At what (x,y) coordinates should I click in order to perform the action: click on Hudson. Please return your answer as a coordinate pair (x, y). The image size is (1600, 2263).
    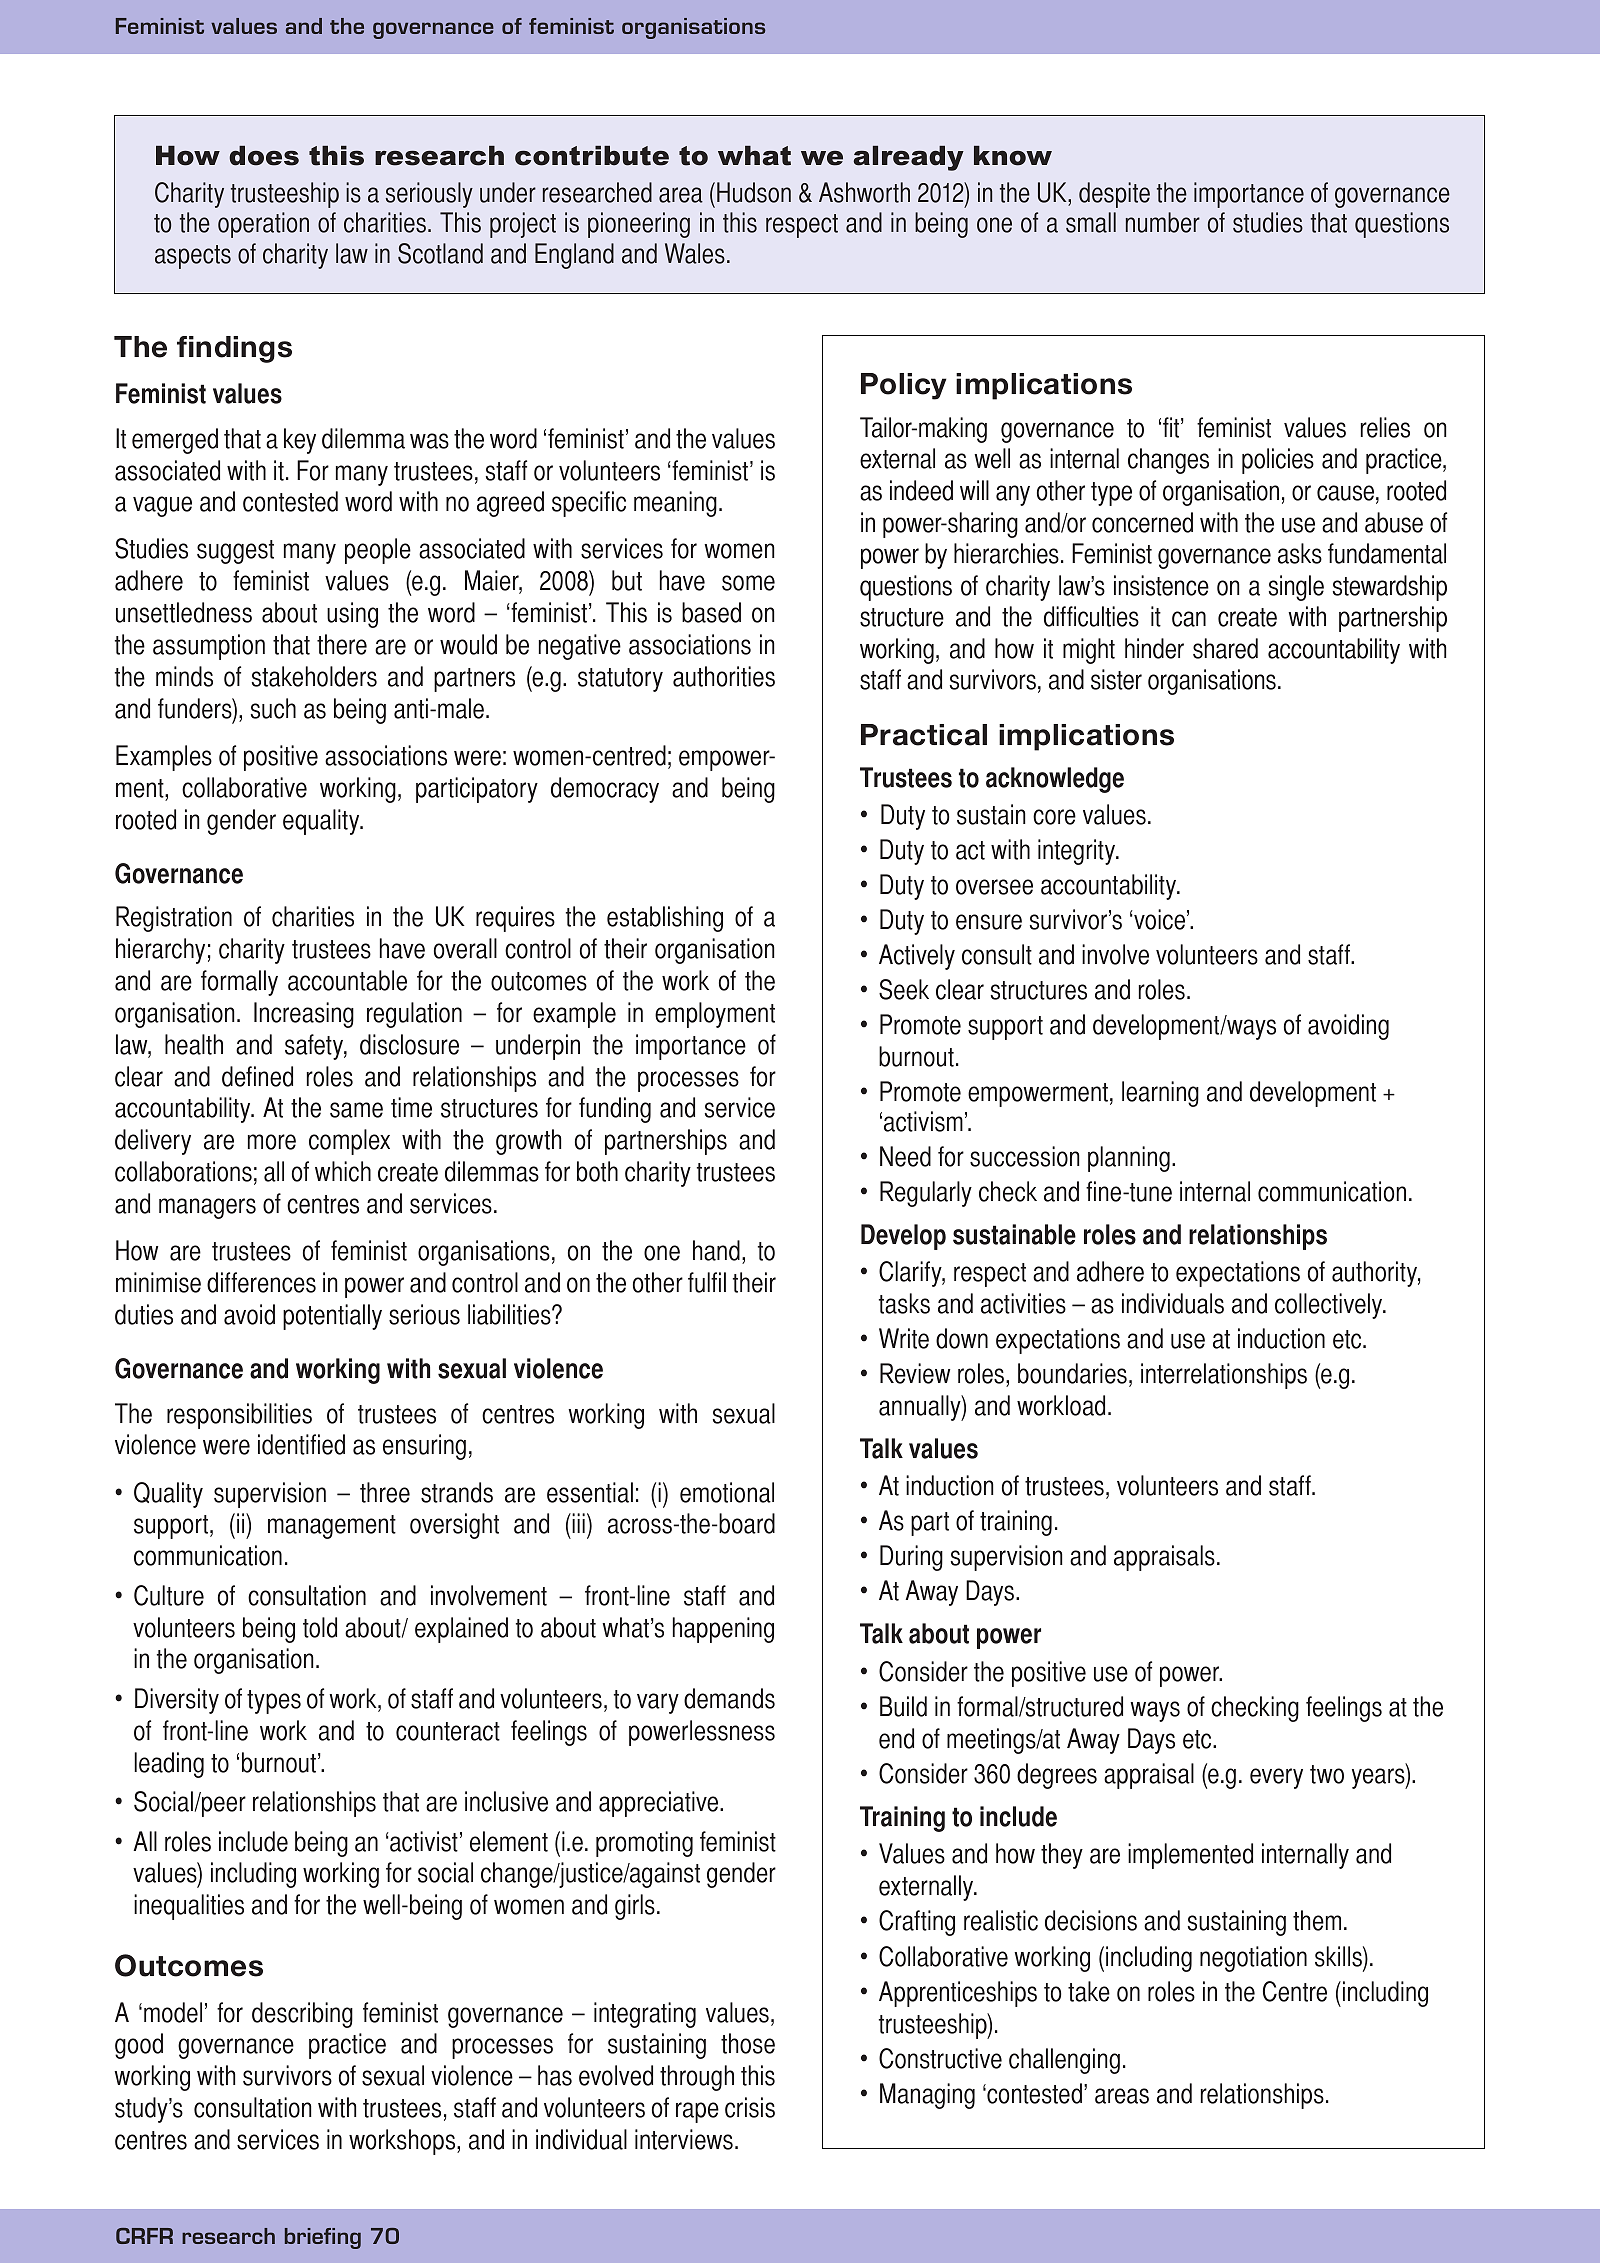
    Looking at the image, I should click on (754, 192).
